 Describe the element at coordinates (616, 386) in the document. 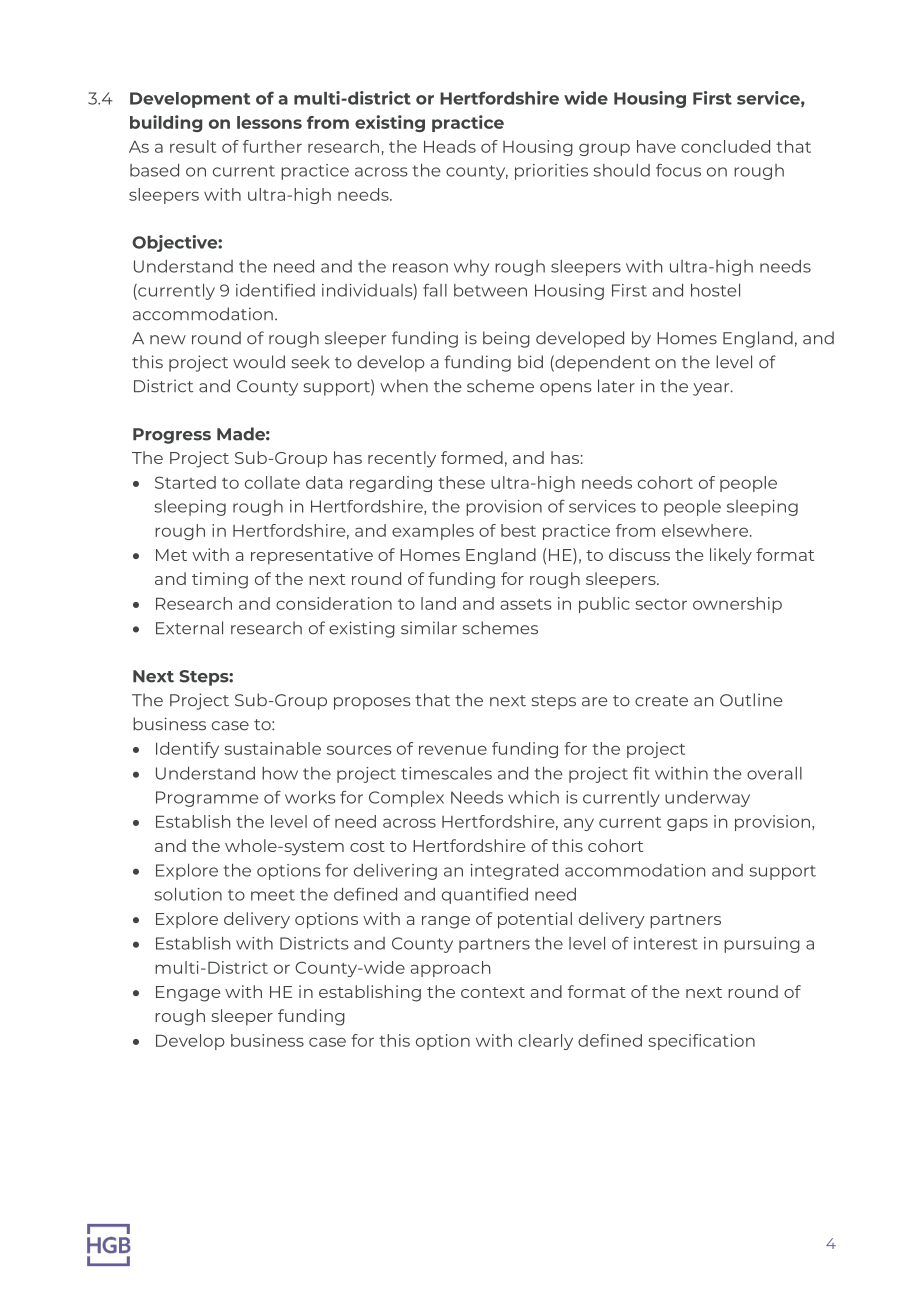

I see `later` at that location.
